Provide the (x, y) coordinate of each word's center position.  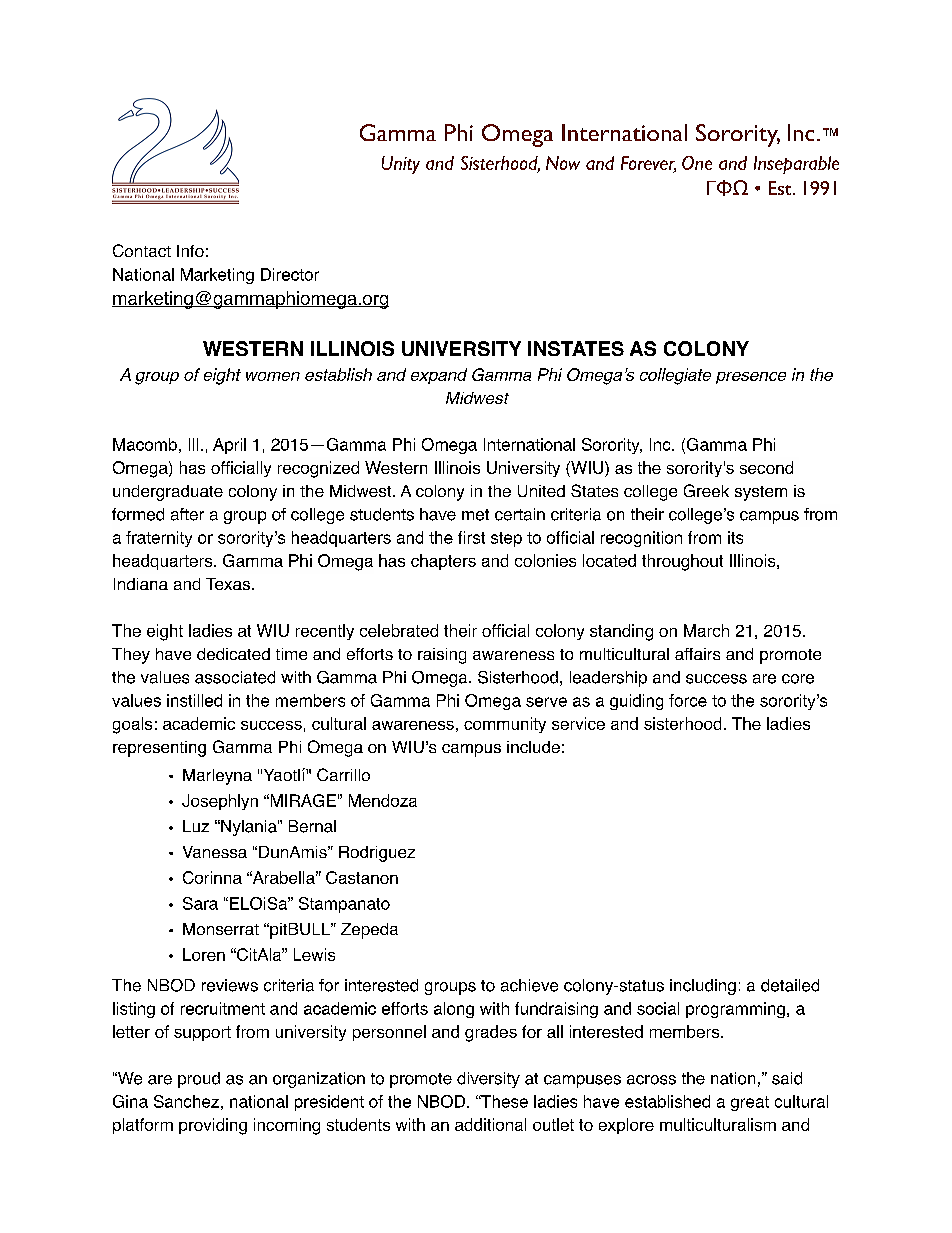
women (273, 376)
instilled (194, 700)
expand (439, 376)
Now (563, 163)
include (533, 747)
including (703, 987)
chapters (443, 562)
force (688, 700)
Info (190, 251)
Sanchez (186, 1101)
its (735, 537)
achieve (529, 985)
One (697, 163)
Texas (228, 584)
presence (751, 378)
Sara (200, 903)
